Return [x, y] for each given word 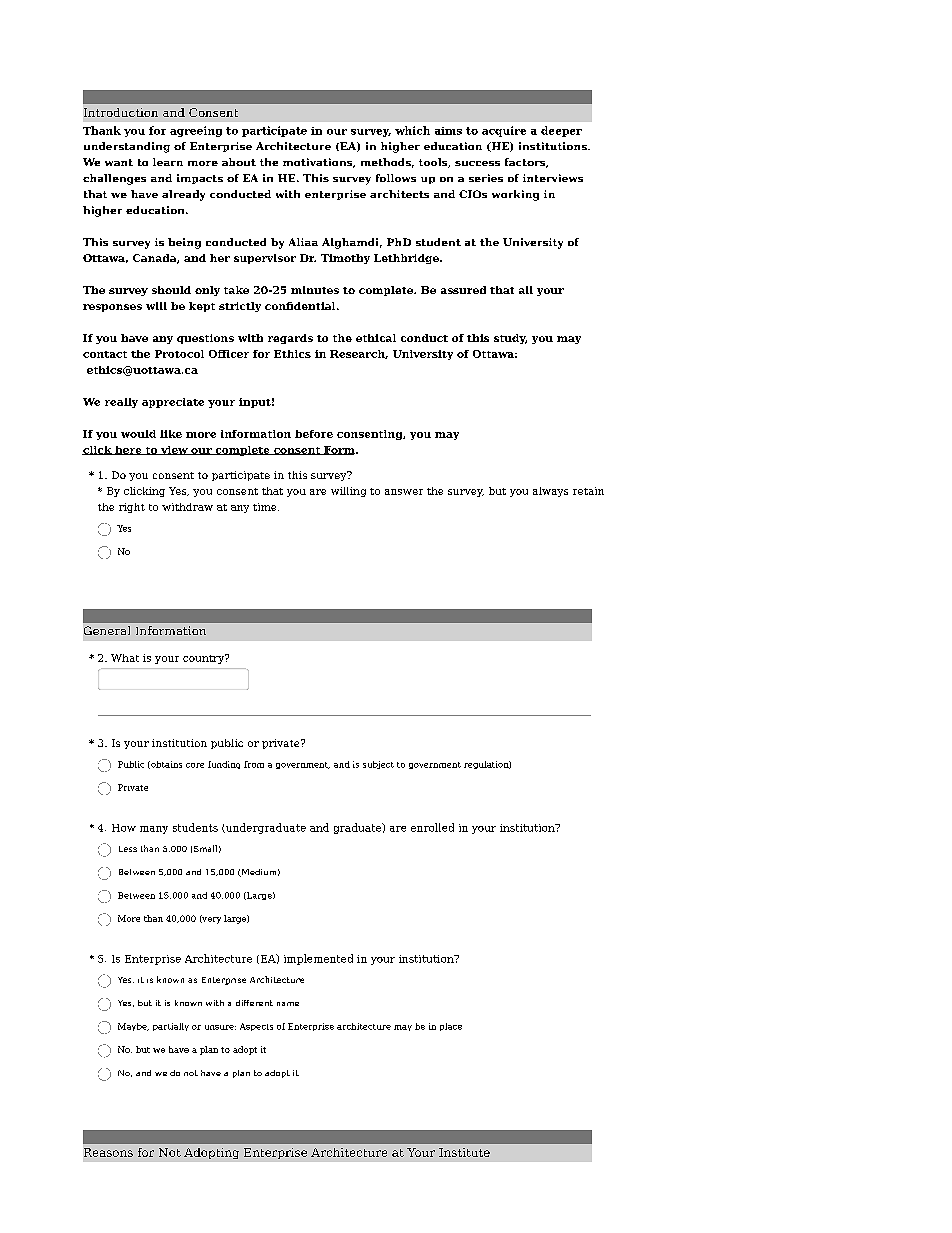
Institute [464, 1152]
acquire [504, 131]
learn [168, 162]
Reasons [108, 1152]
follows [396, 178]
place [451, 1027]
